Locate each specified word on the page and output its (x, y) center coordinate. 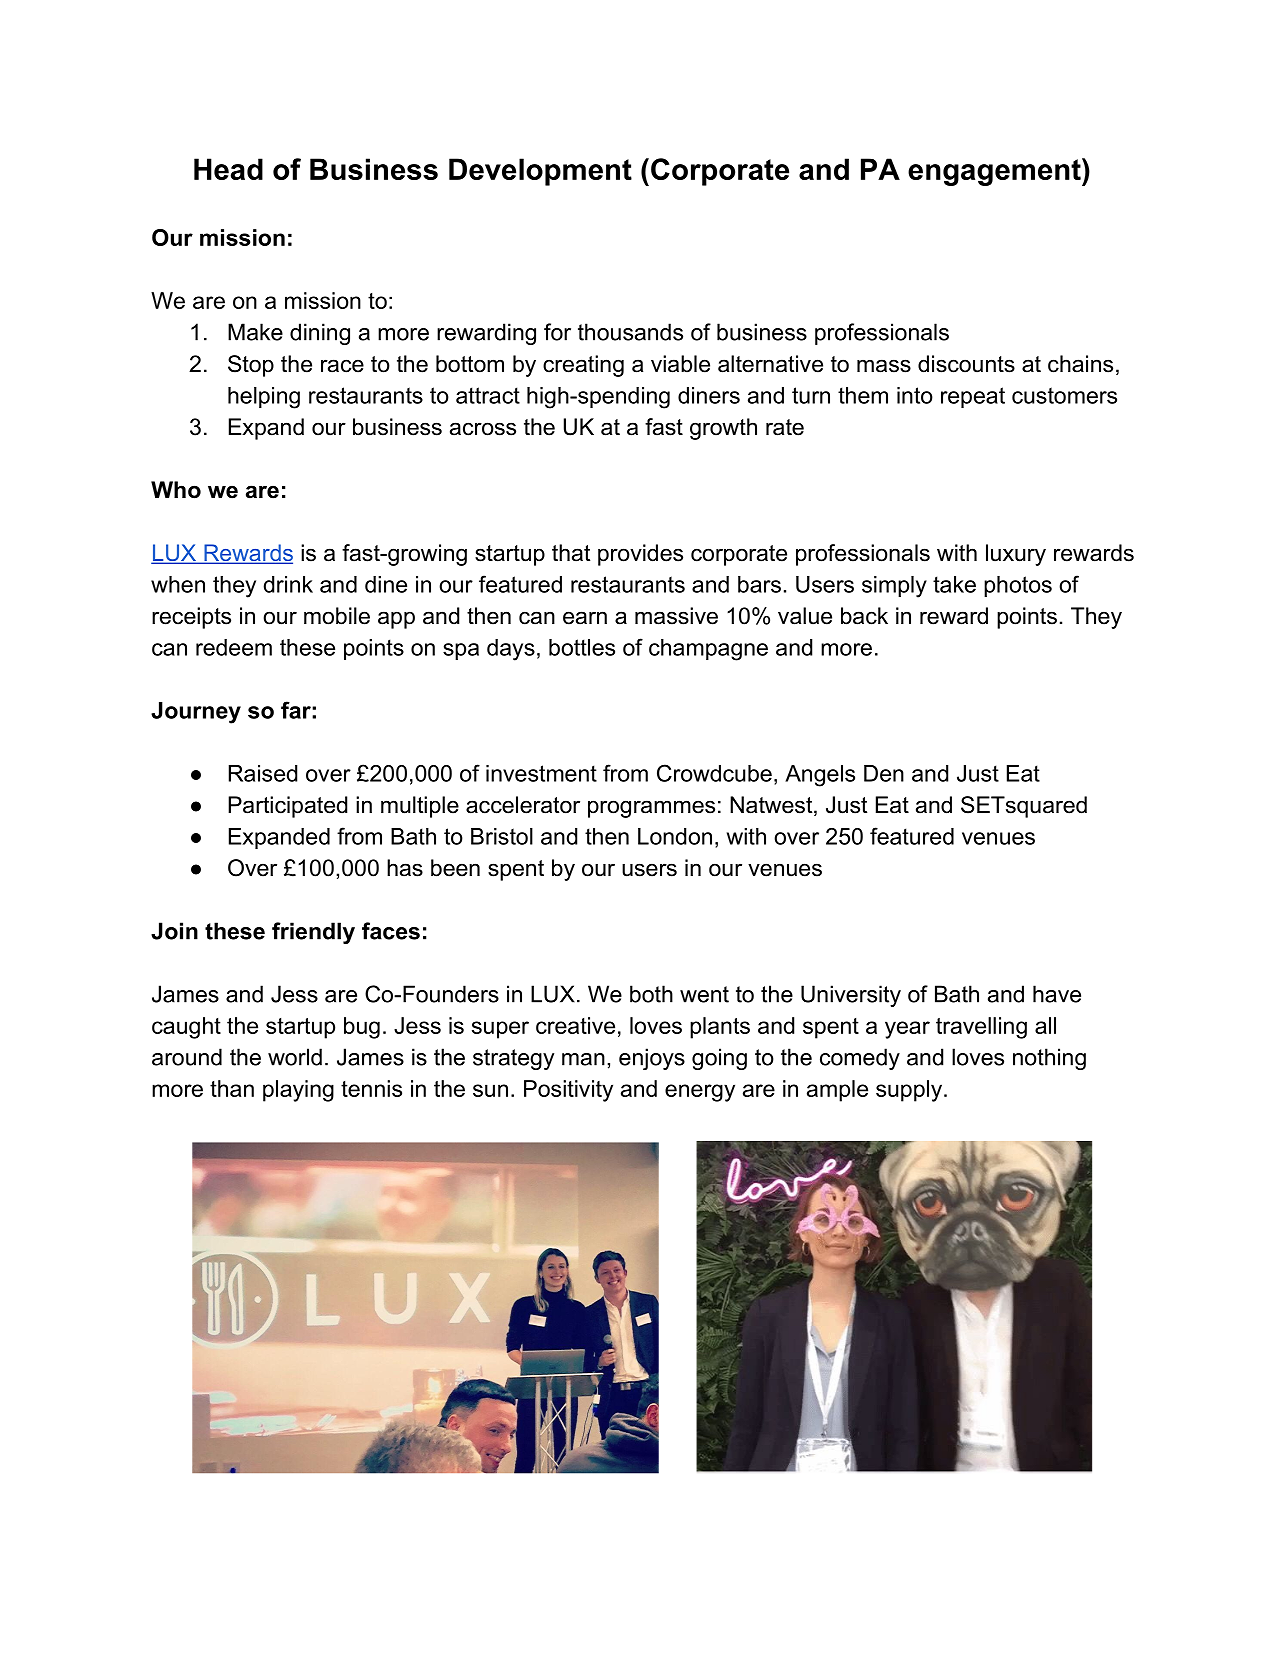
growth (723, 429)
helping (264, 398)
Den (884, 773)
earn (585, 618)
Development (540, 172)
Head (228, 169)
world (295, 1057)
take (954, 584)
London (675, 836)
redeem (234, 647)
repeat (973, 397)
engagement (995, 172)
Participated (287, 807)
